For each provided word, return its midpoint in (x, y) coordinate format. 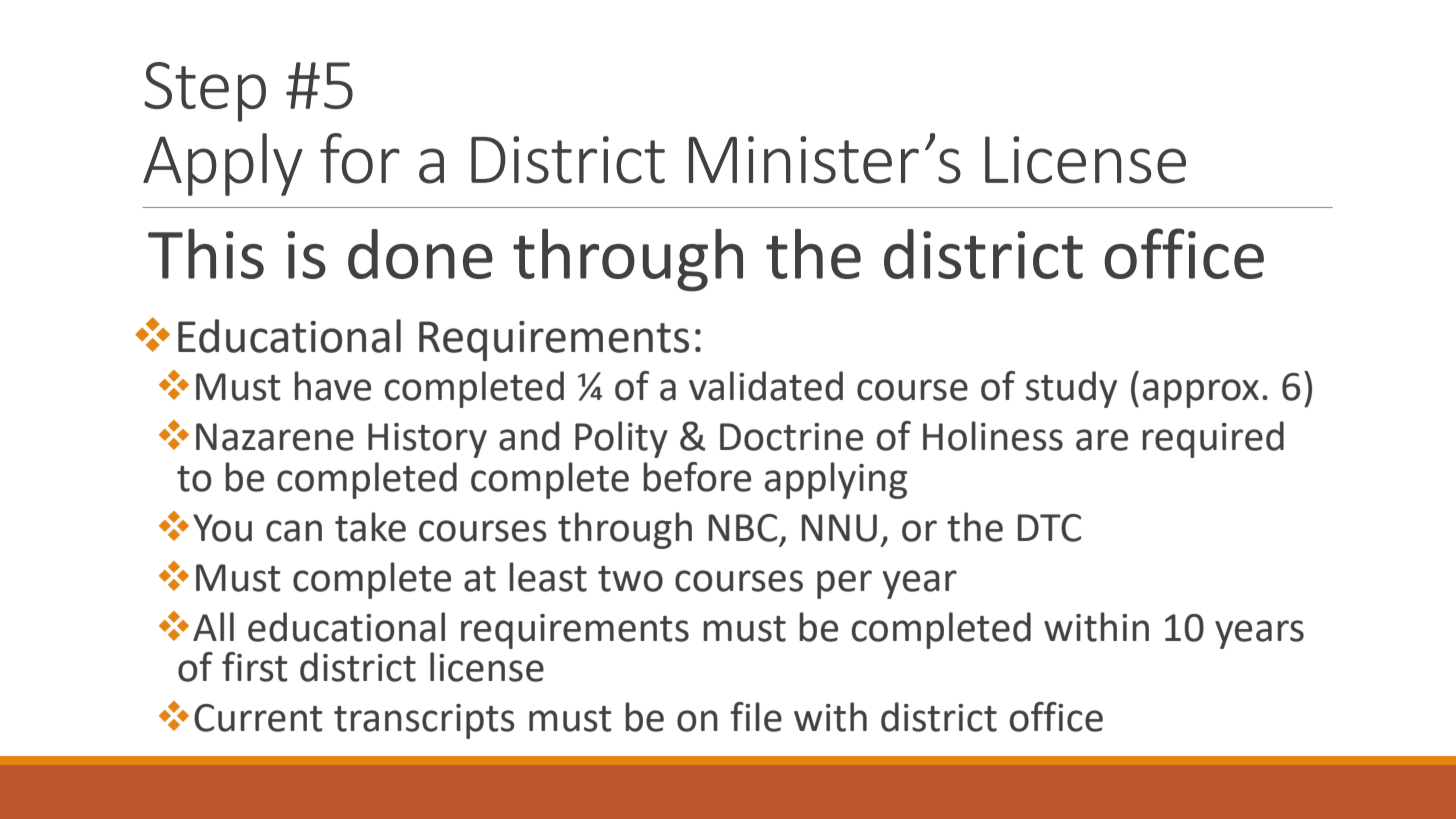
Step (205, 92)
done (420, 254)
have (332, 386)
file (756, 717)
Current (258, 718)
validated (766, 386)
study (1071, 389)
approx (1201, 393)
